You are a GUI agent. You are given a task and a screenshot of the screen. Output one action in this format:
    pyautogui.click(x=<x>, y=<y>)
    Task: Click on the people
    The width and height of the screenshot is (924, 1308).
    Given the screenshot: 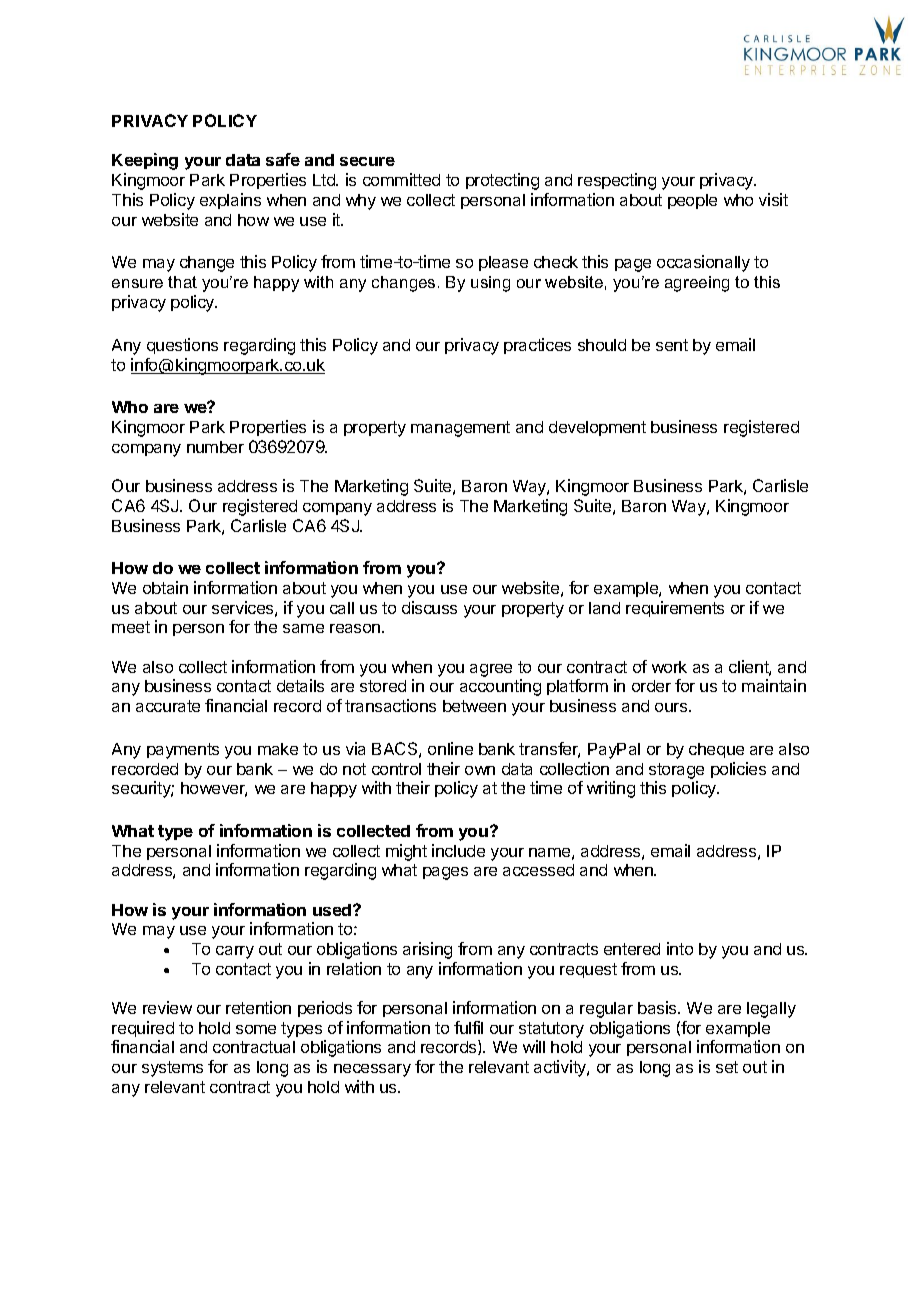 What is the action you would take?
    pyautogui.click(x=692, y=201)
